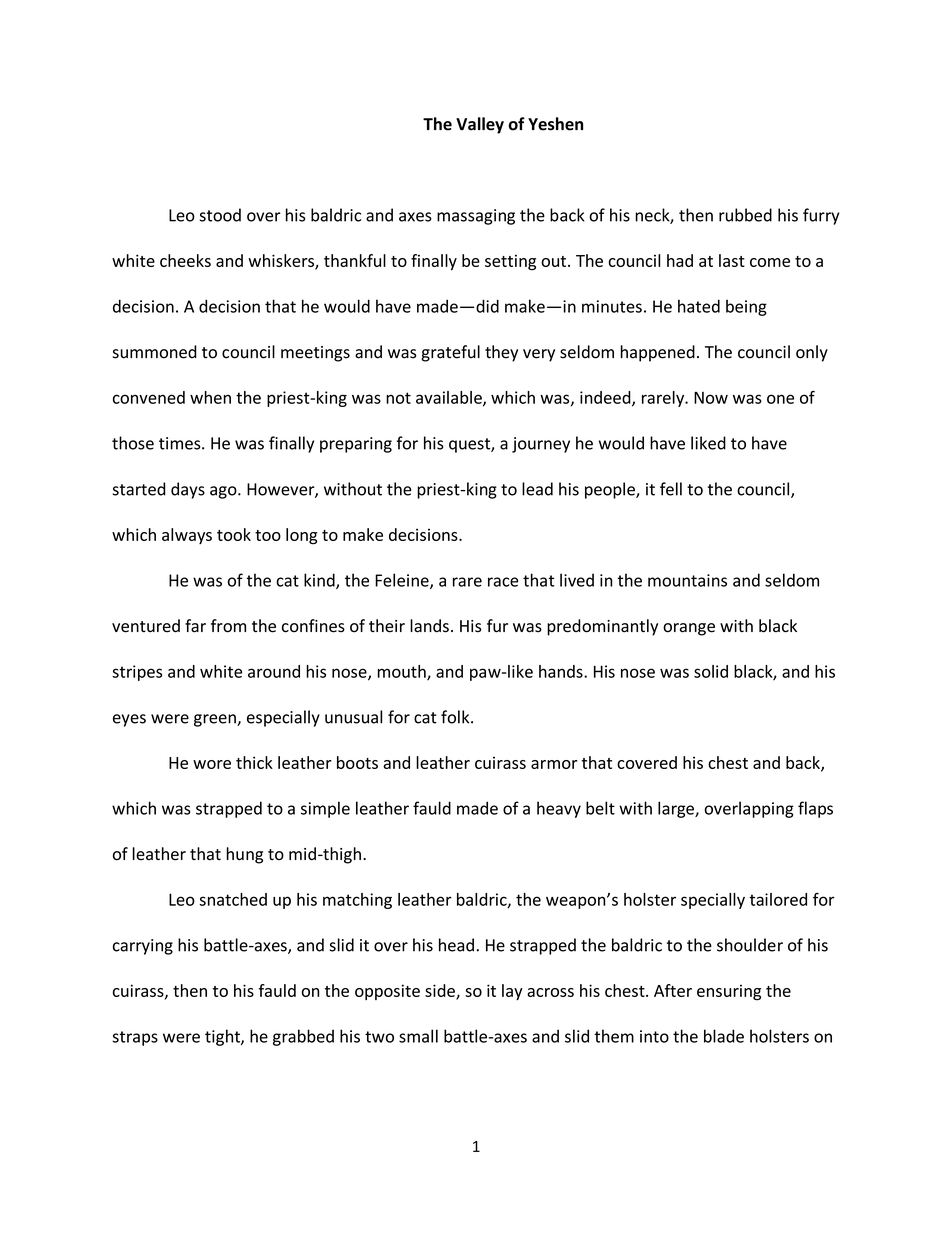 The height and width of the screenshot is (1233, 952). Describe the element at coordinates (745, 215) in the screenshot. I see `rubbed` at that location.
